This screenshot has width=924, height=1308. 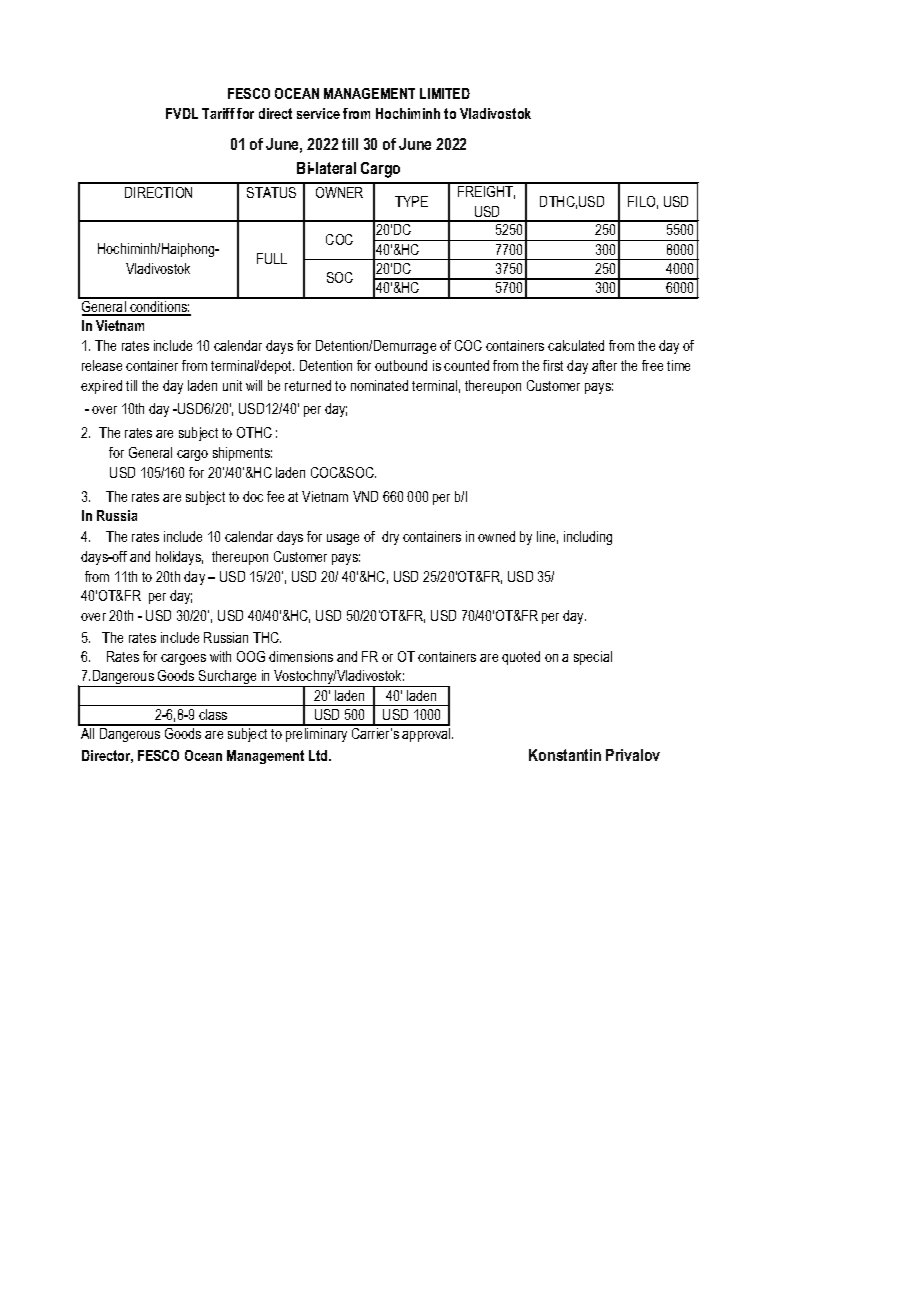 What do you see at coordinates (565, 755) in the screenshot?
I see `Konstantin` at bounding box center [565, 755].
